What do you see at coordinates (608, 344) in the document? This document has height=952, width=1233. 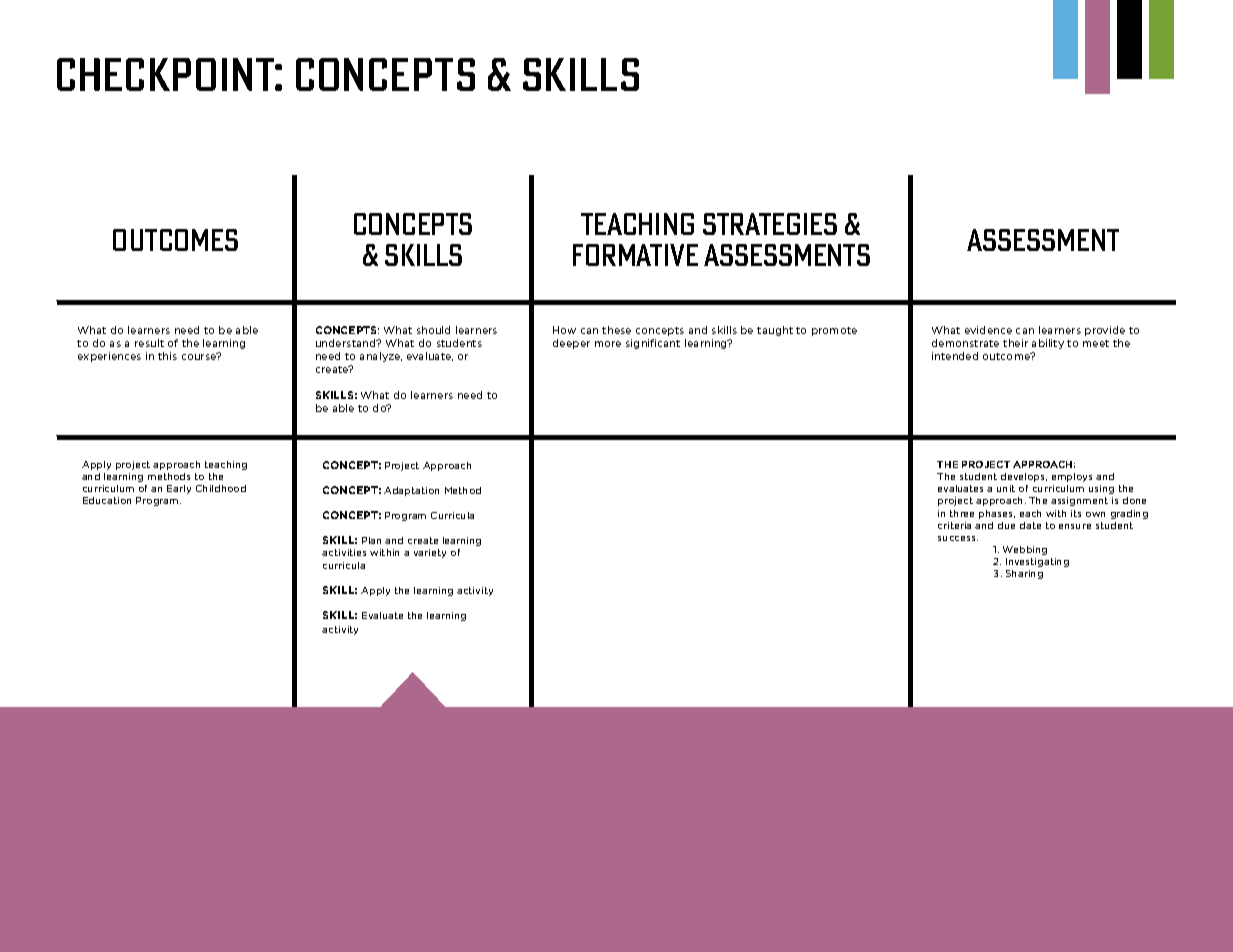 I see `more` at bounding box center [608, 344].
